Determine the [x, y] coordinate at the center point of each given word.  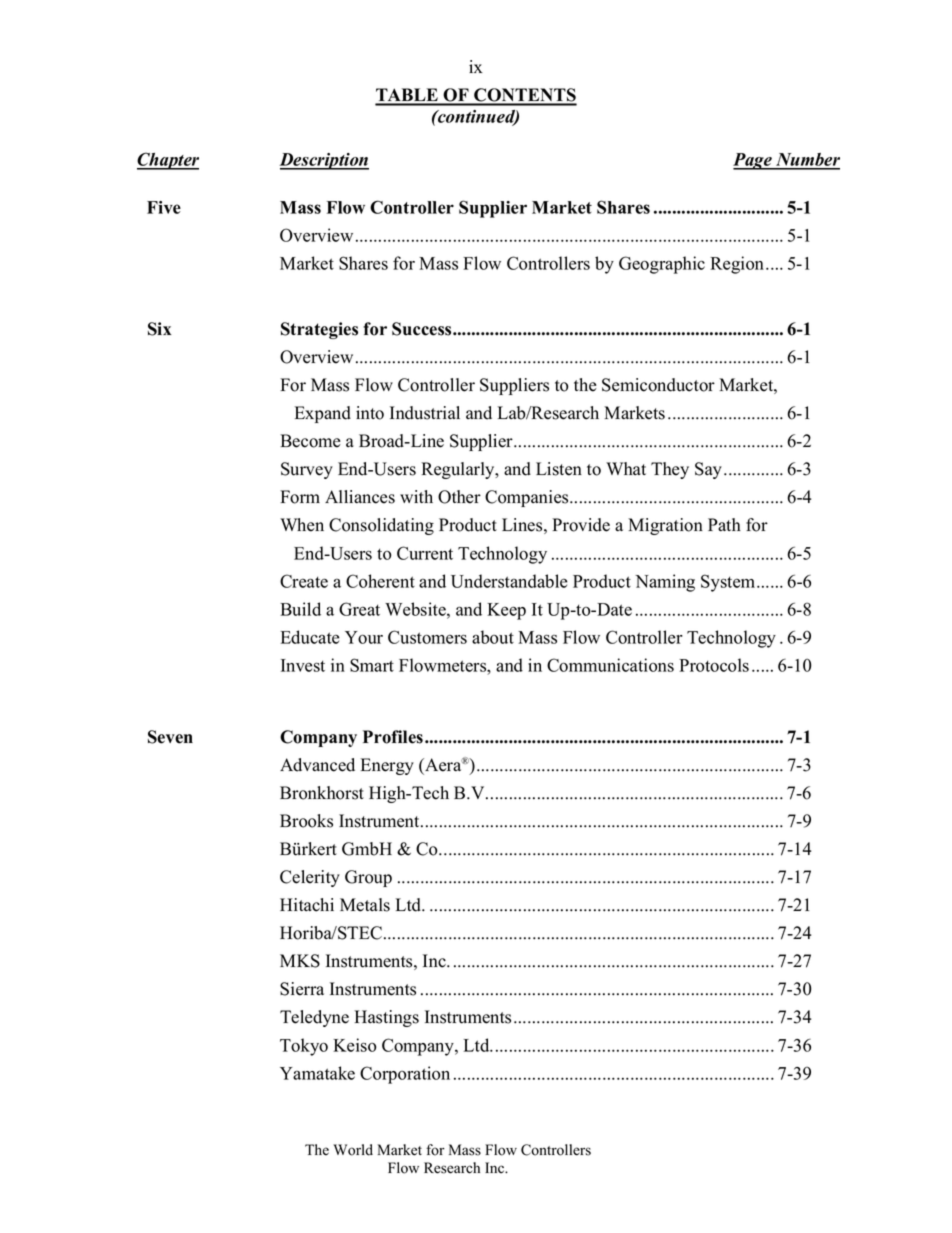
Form [300, 497]
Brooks [306, 821]
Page [753, 161]
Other [459, 497]
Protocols [714, 665]
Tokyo [304, 1047]
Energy [387, 766]
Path [724, 524]
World [353, 1150]
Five [164, 207]
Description [324, 161]
